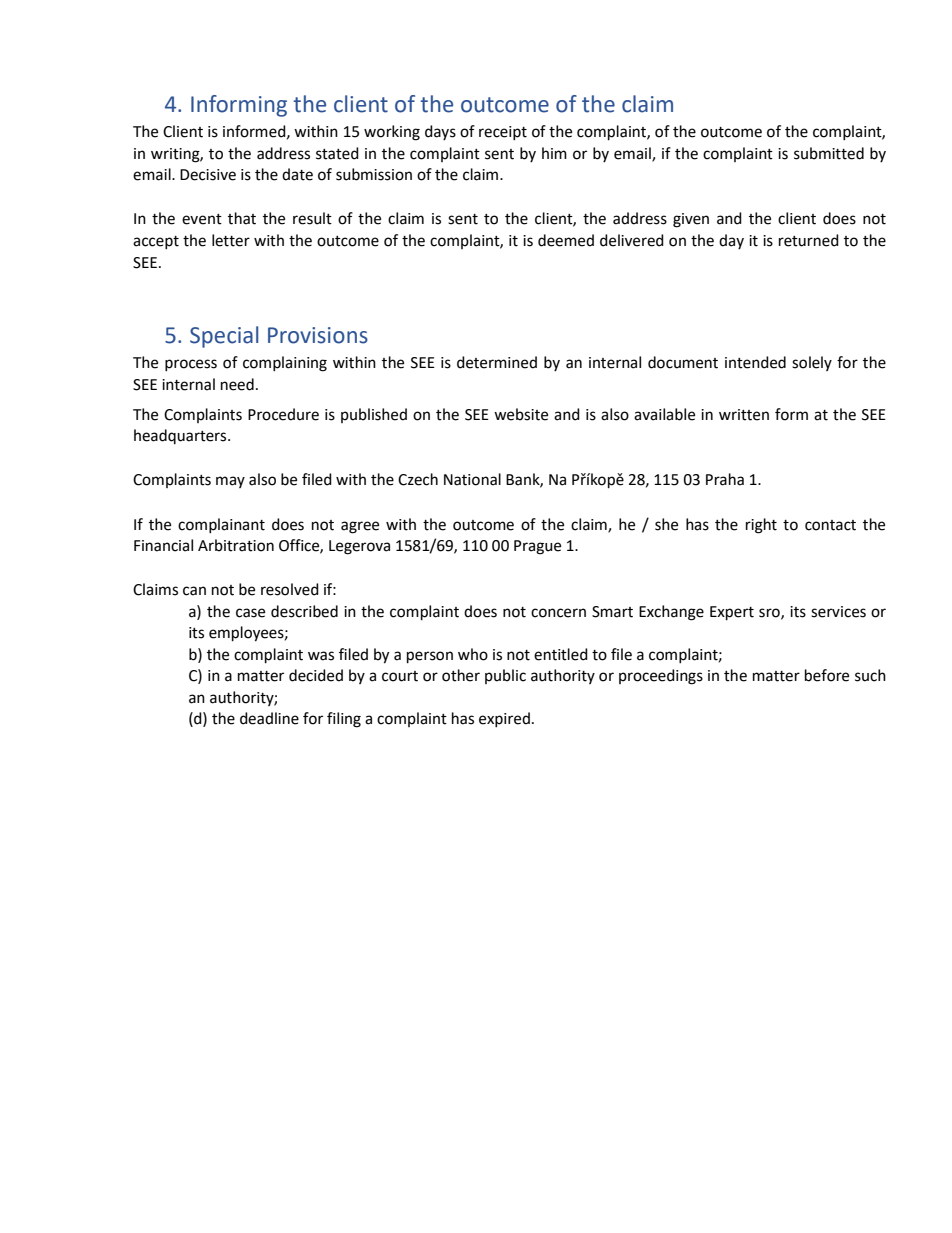  What do you see at coordinates (554, 153) in the screenshot?
I see `him` at bounding box center [554, 153].
